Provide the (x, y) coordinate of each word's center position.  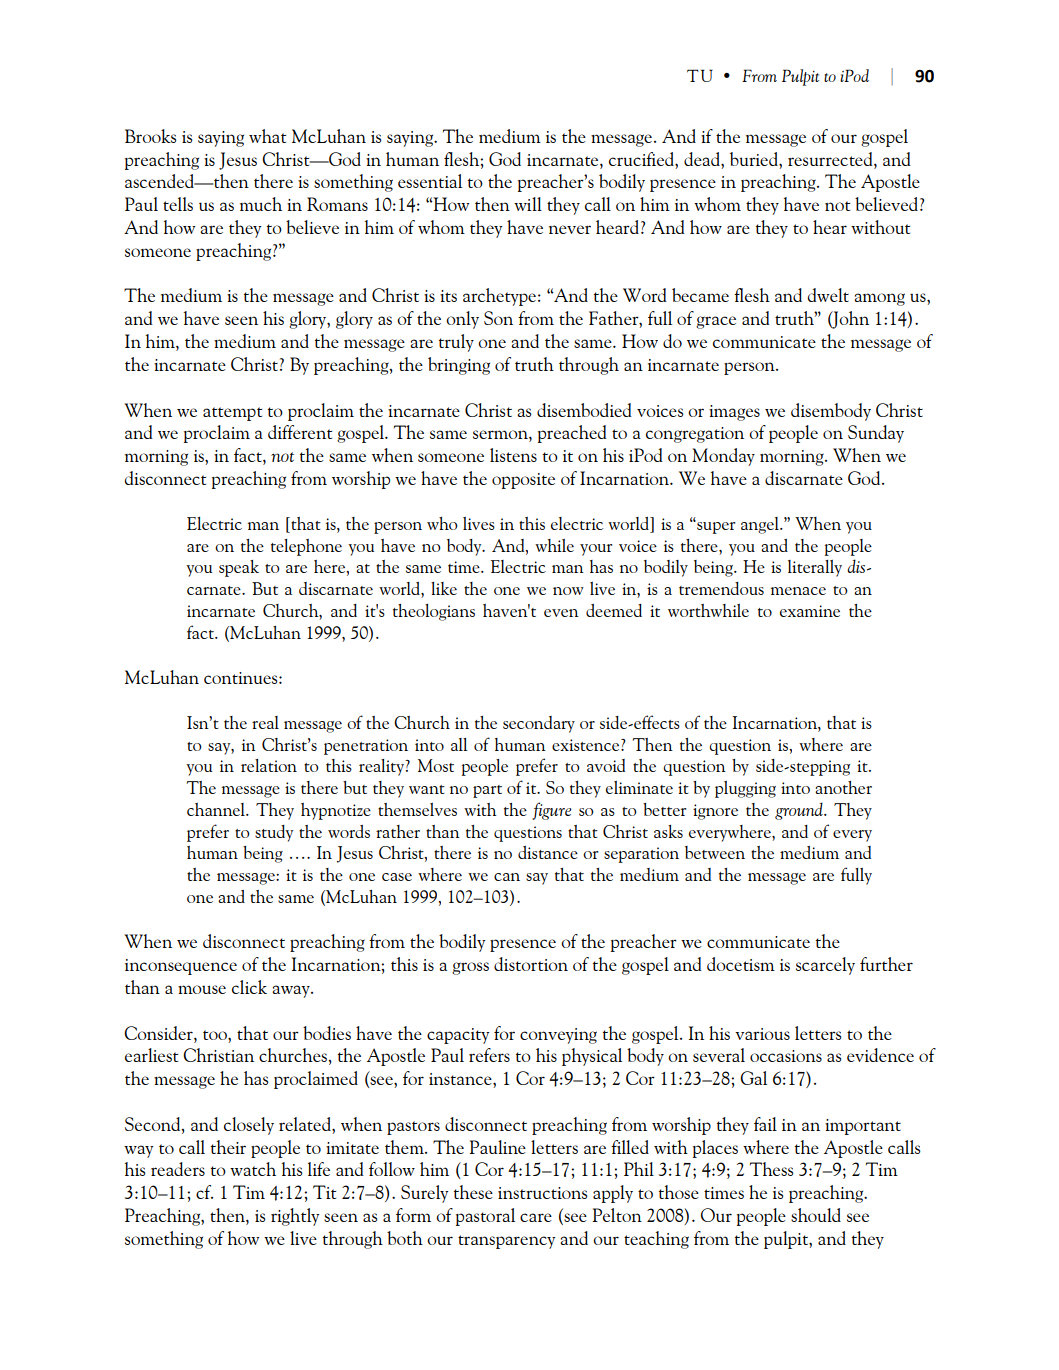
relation (269, 765)
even (561, 613)
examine (810, 611)
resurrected (831, 159)
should (816, 1215)
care (536, 1217)
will (528, 204)
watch (253, 1169)
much (261, 204)
